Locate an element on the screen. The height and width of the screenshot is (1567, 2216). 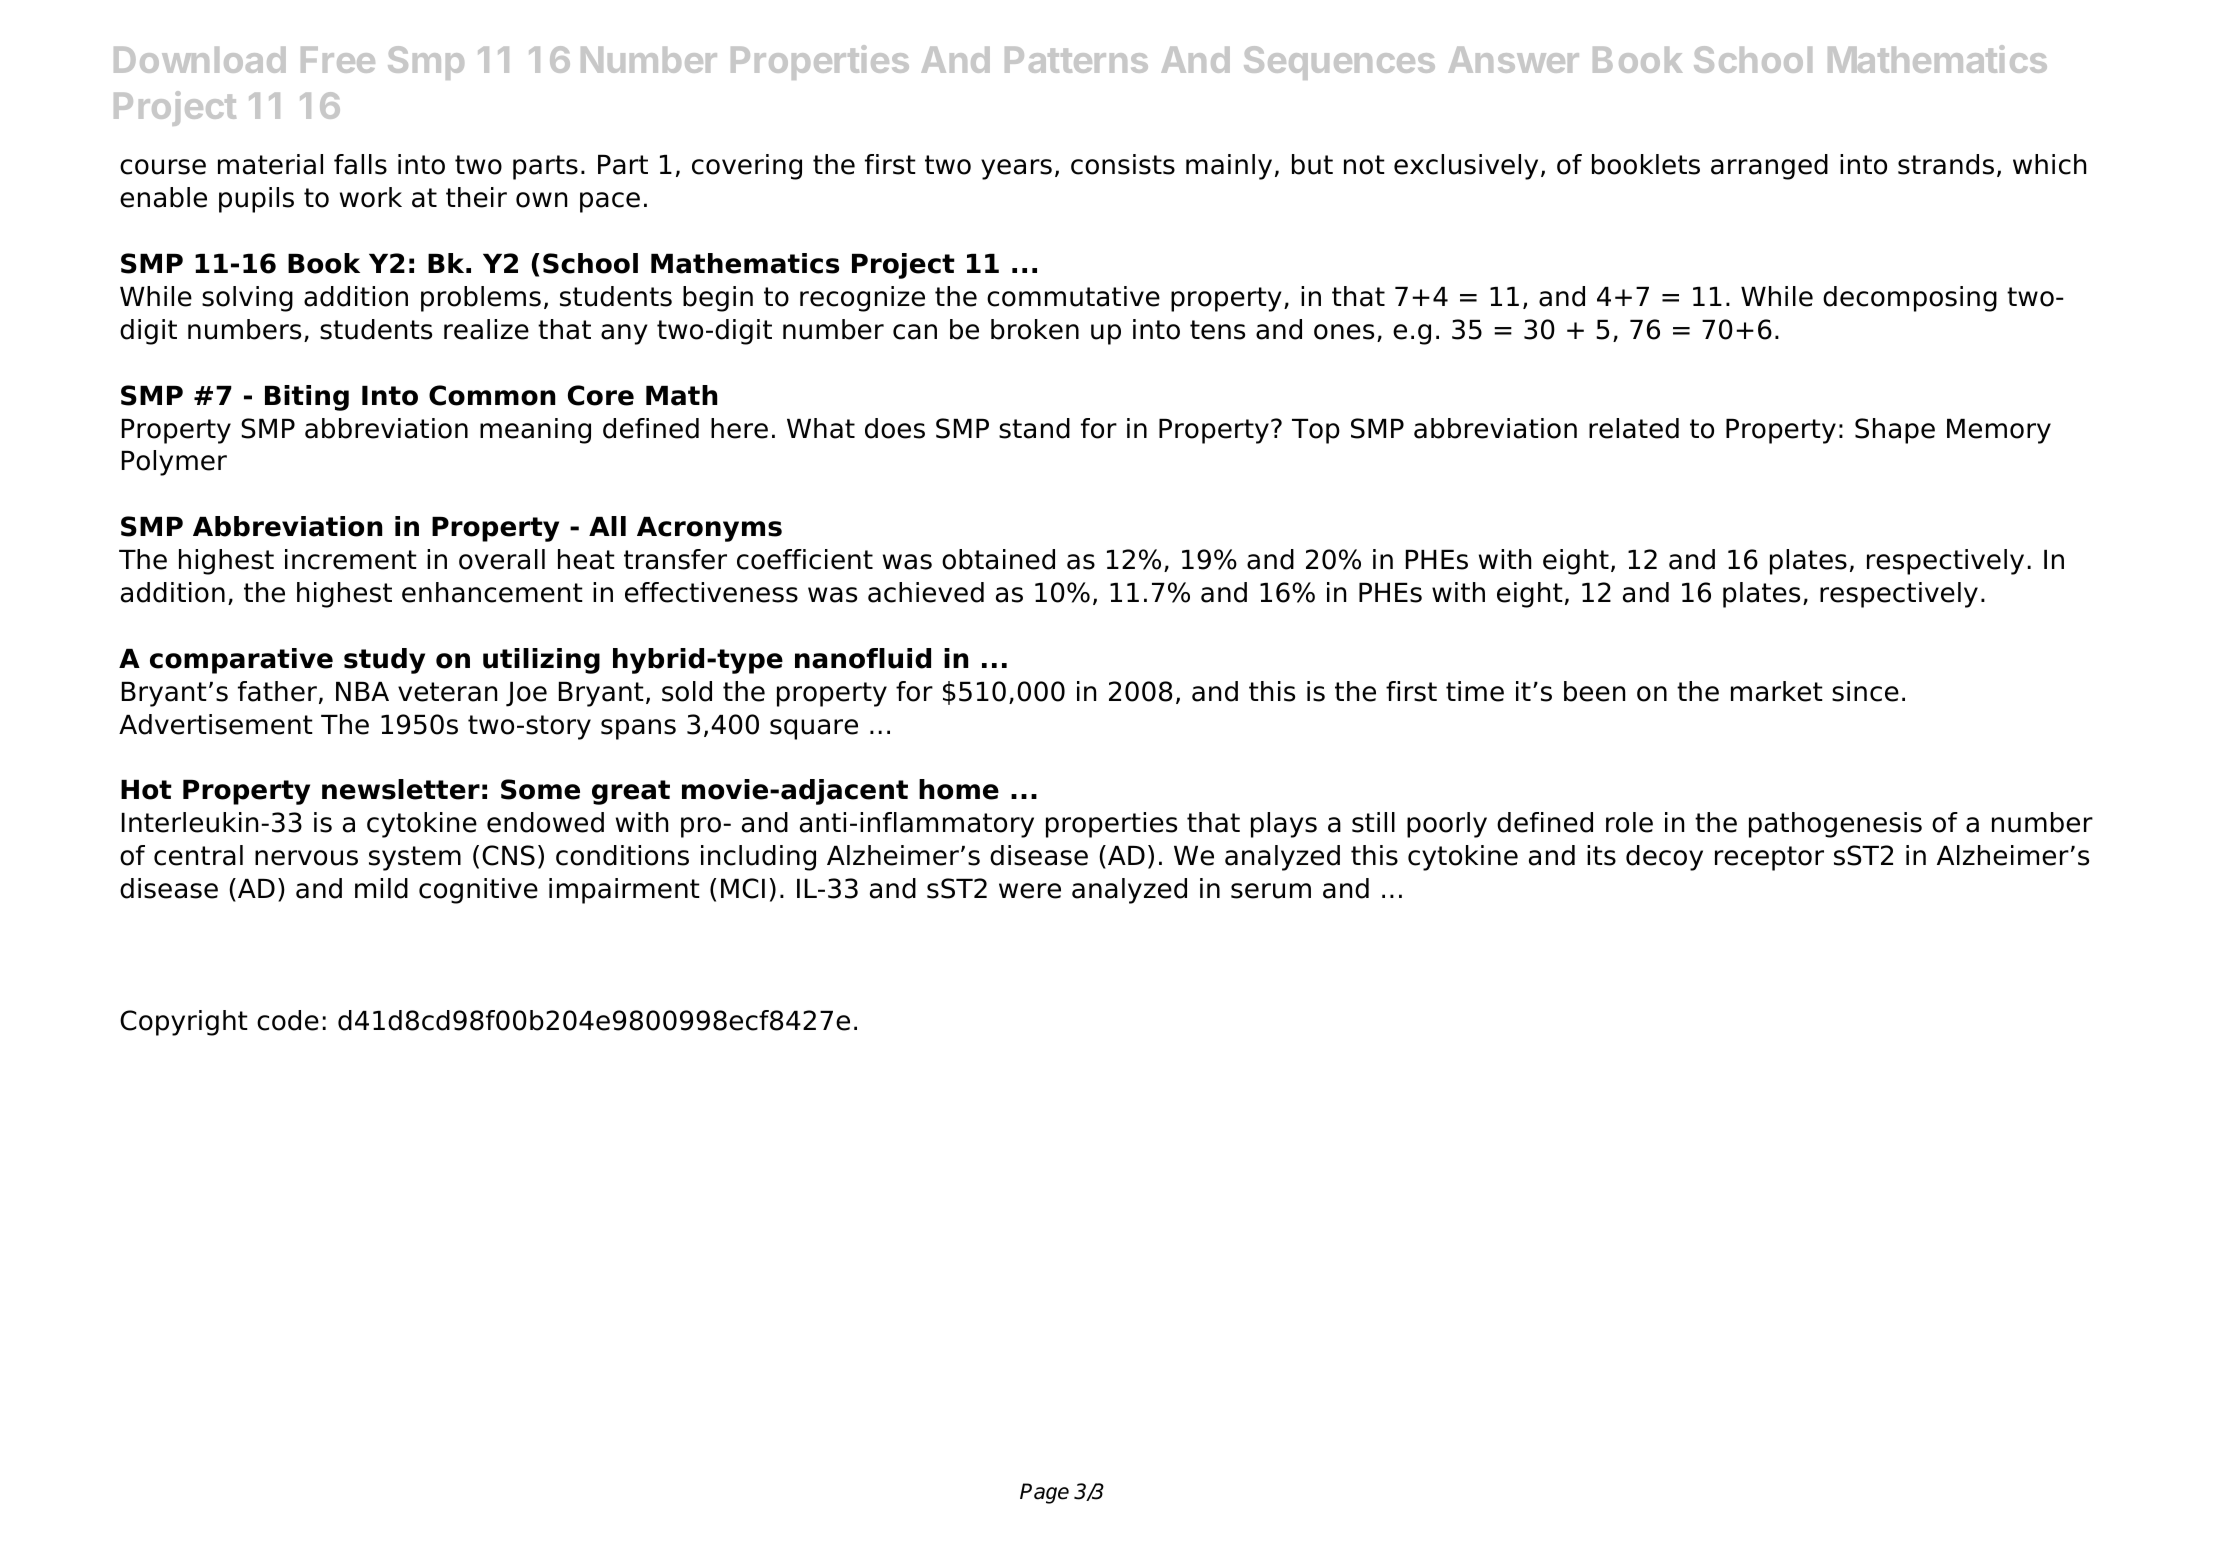
Patterns is located at coordinates (1076, 60).
